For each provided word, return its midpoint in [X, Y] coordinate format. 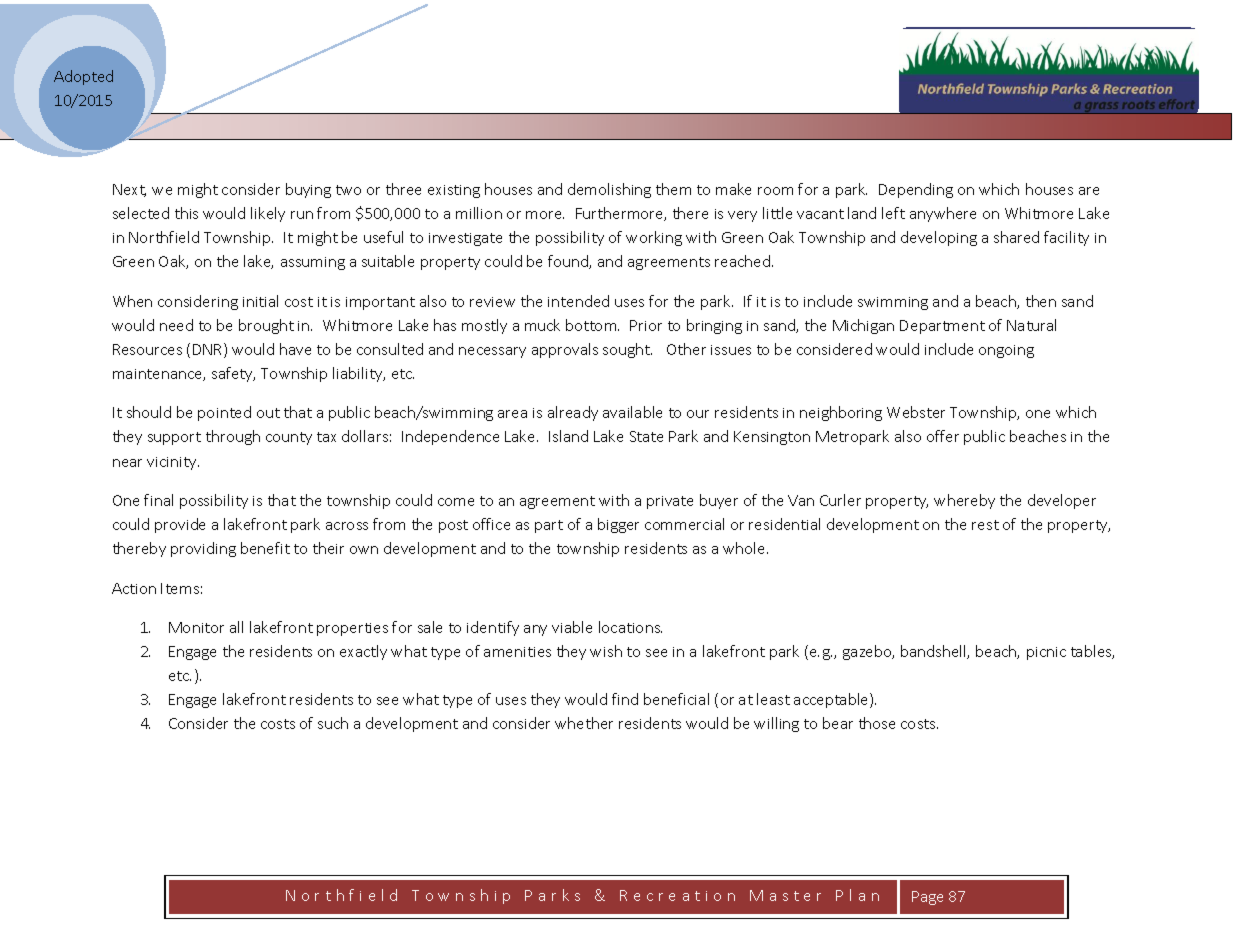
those [877, 723]
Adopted [83, 77]
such [333, 723]
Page [927, 898]
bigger [618, 525]
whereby [964, 501]
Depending [916, 190]
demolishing [609, 190]
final [158, 500]
